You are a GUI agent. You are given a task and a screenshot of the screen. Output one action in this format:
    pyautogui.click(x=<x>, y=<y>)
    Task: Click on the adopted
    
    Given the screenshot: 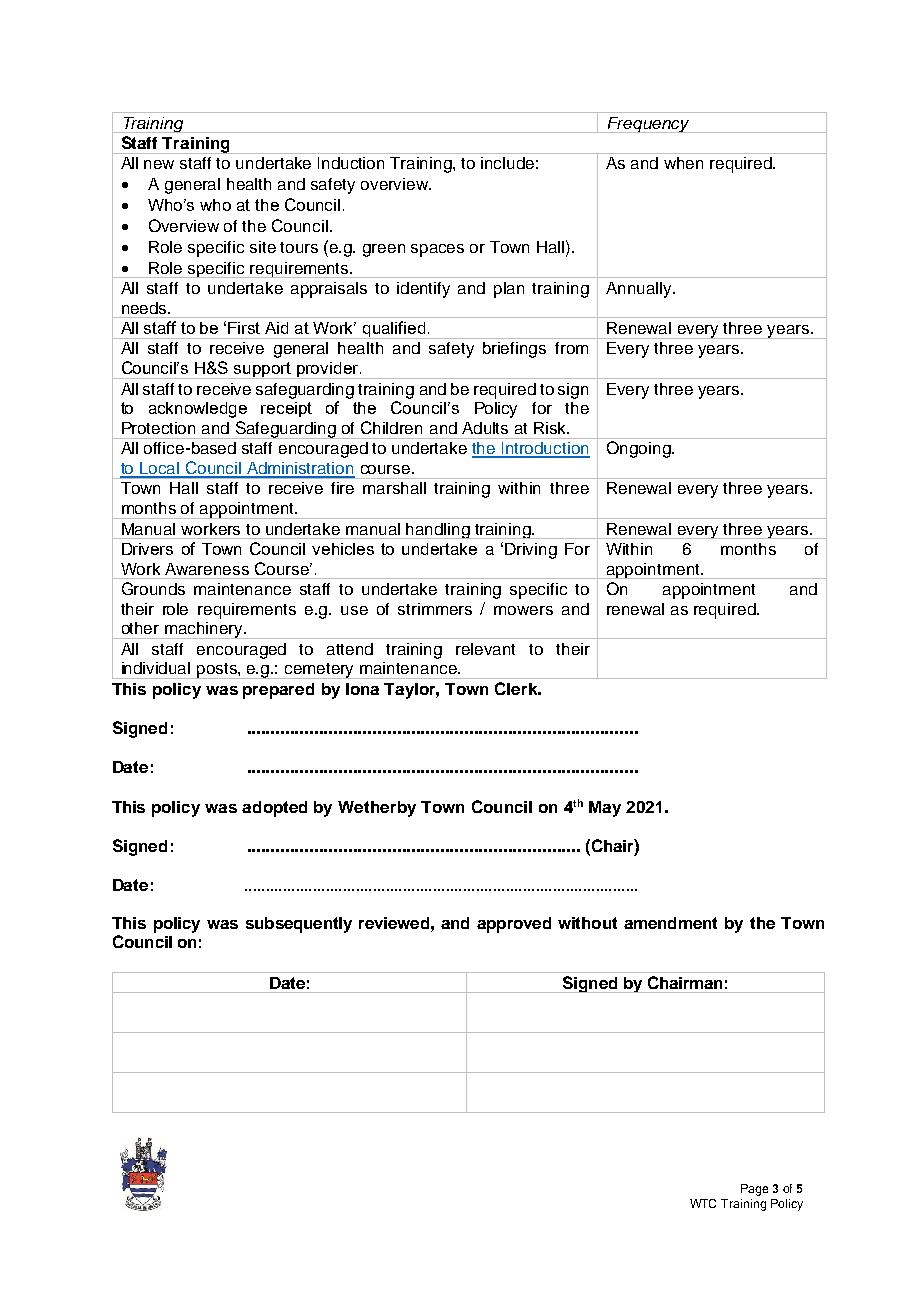 What is the action you would take?
    pyautogui.click(x=274, y=809)
